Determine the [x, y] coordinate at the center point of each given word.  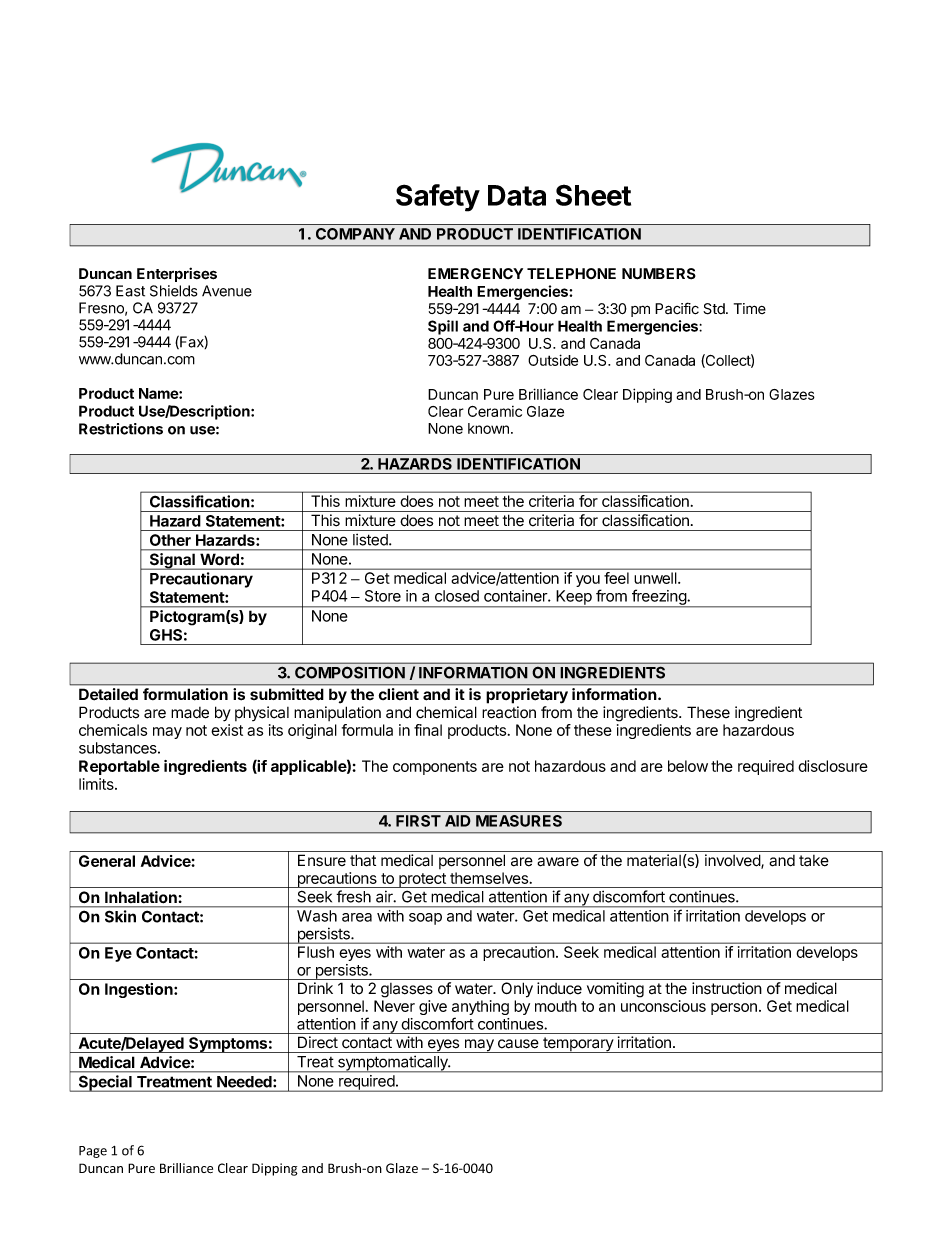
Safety [438, 198]
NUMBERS [659, 274]
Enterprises [177, 274]
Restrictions [121, 429]
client [399, 694]
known [488, 428]
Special [105, 1083]
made [190, 713]
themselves [490, 878]
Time [750, 308]
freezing [659, 598]
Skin [120, 916]
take [814, 861]
